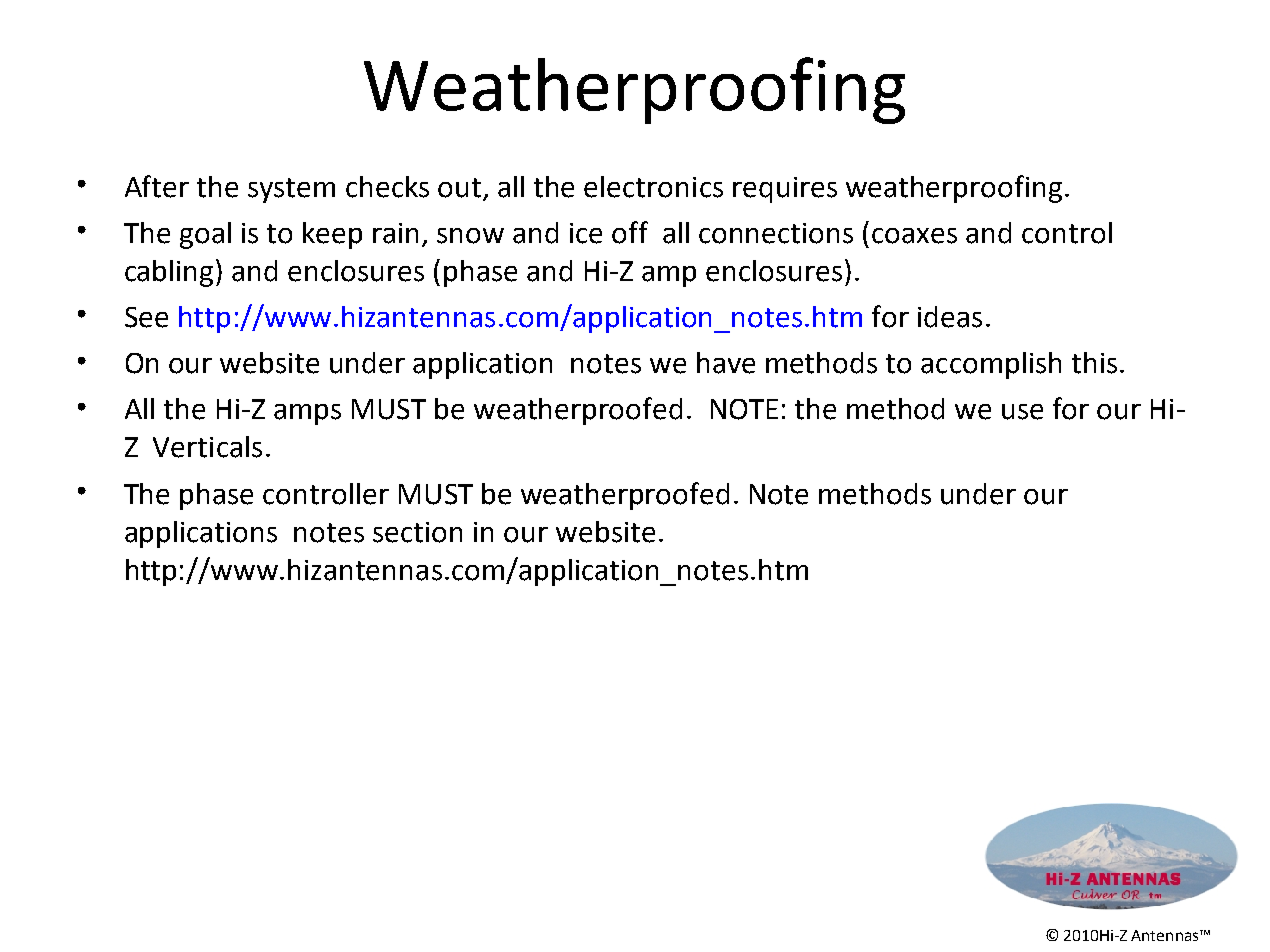  Describe the element at coordinates (1094, 363) in the image. I see `this` at that location.
